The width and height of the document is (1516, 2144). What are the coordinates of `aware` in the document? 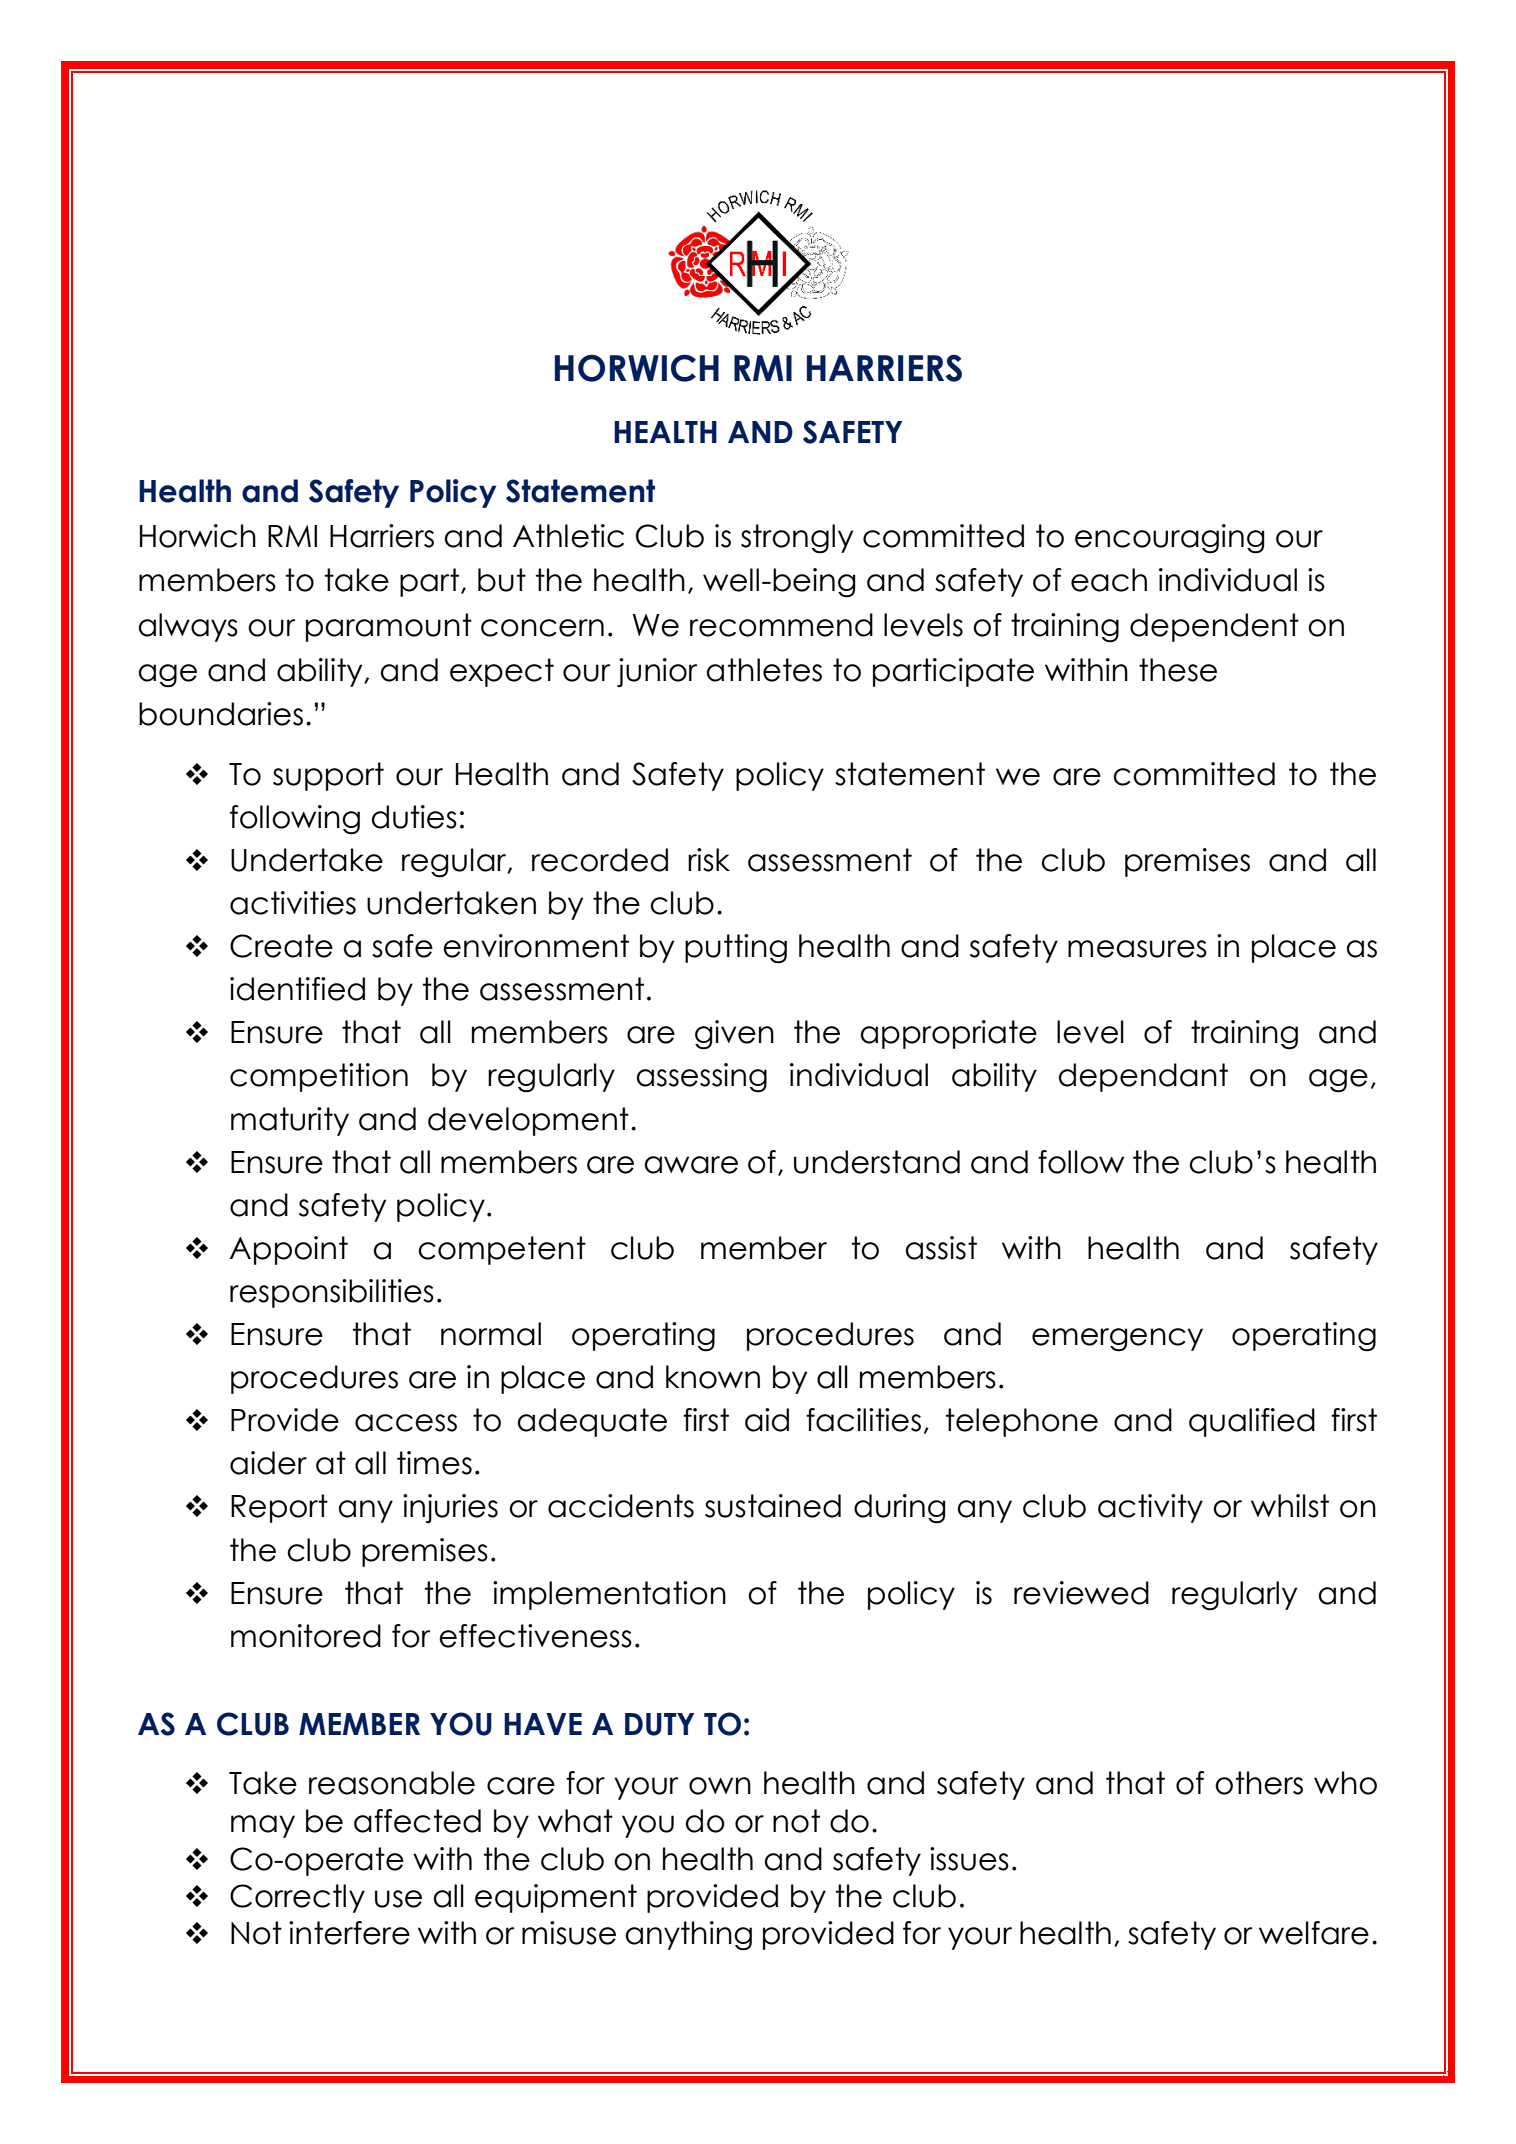 It's located at (691, 1165).
